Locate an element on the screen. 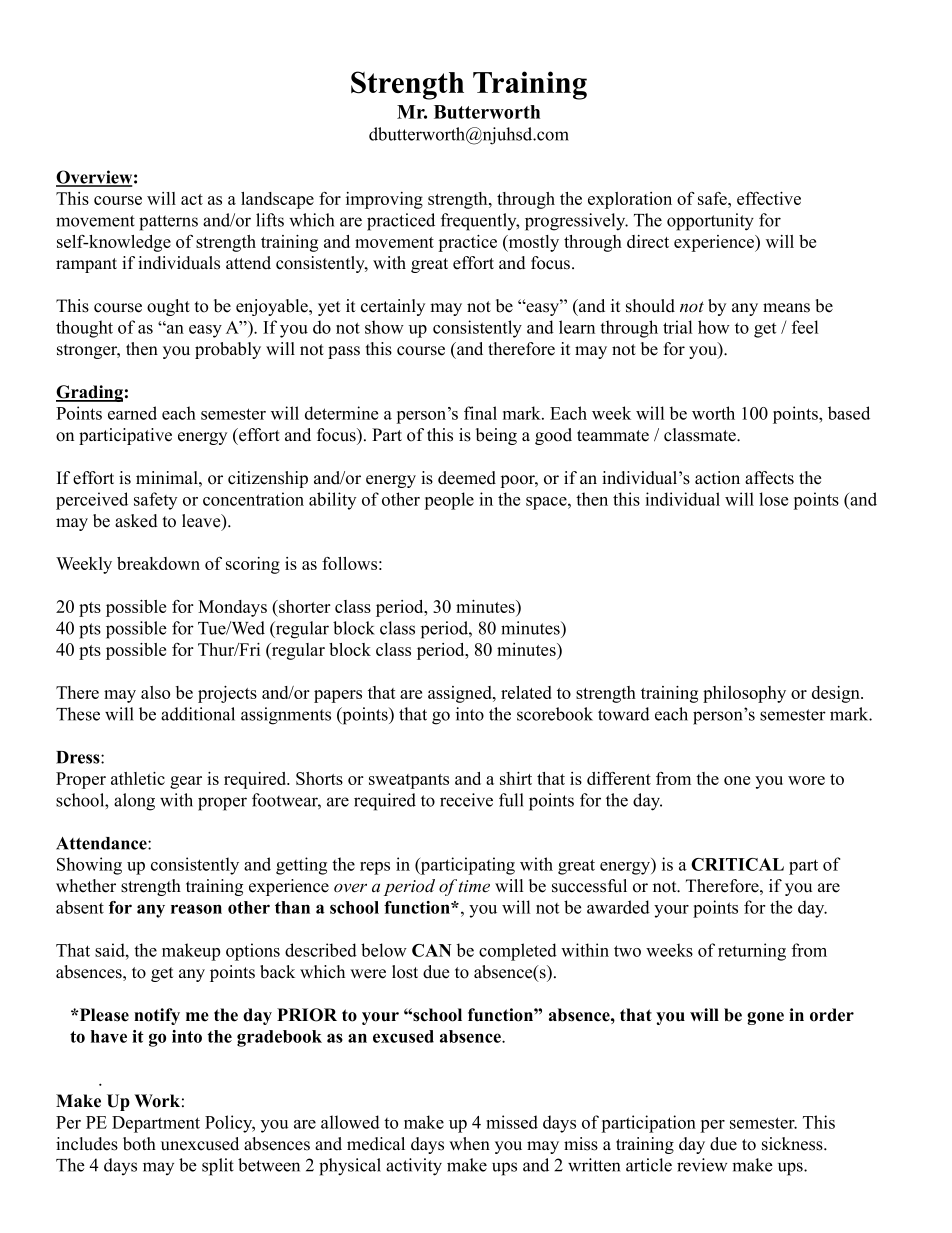  both is located at coordinates (139, 1144).
